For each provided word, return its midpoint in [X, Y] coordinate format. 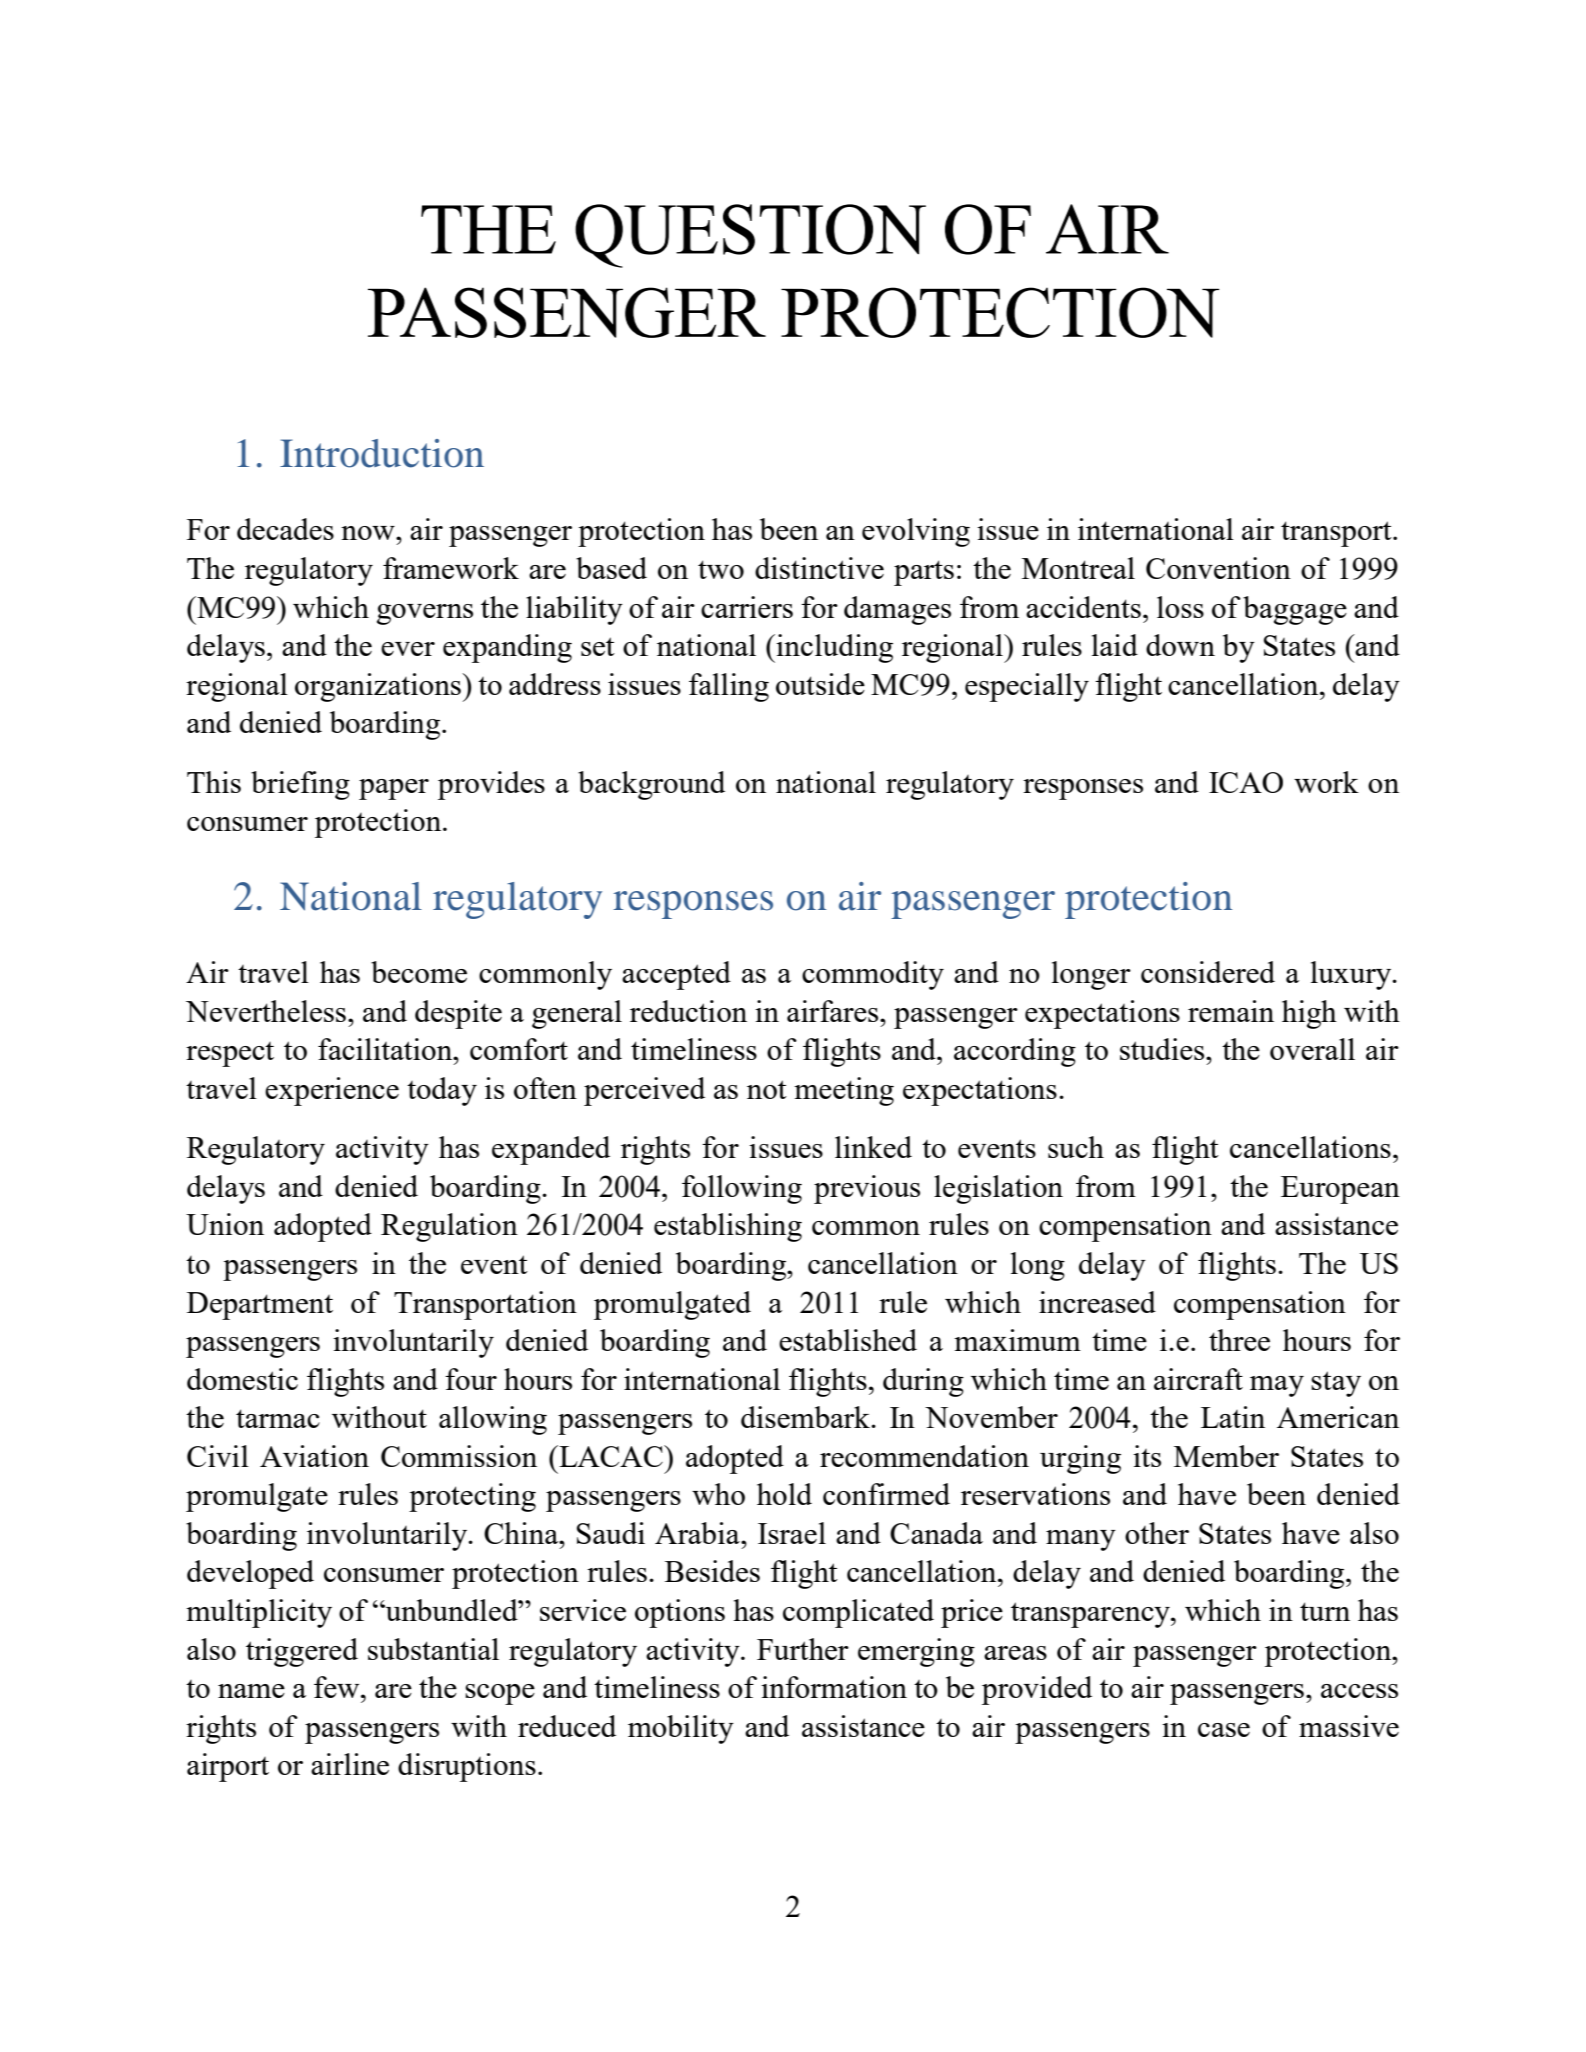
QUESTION [750, 236]
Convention [1218, 568]
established [848, 1340]
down [1180, 645]
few [338, 1687]
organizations [379, 687]
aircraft [1198, 1379]
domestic [242, 1379]
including [833, 648]
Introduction [382, 453]
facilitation [386, 1049]
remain [1231, 1011]
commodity [873, 975]
